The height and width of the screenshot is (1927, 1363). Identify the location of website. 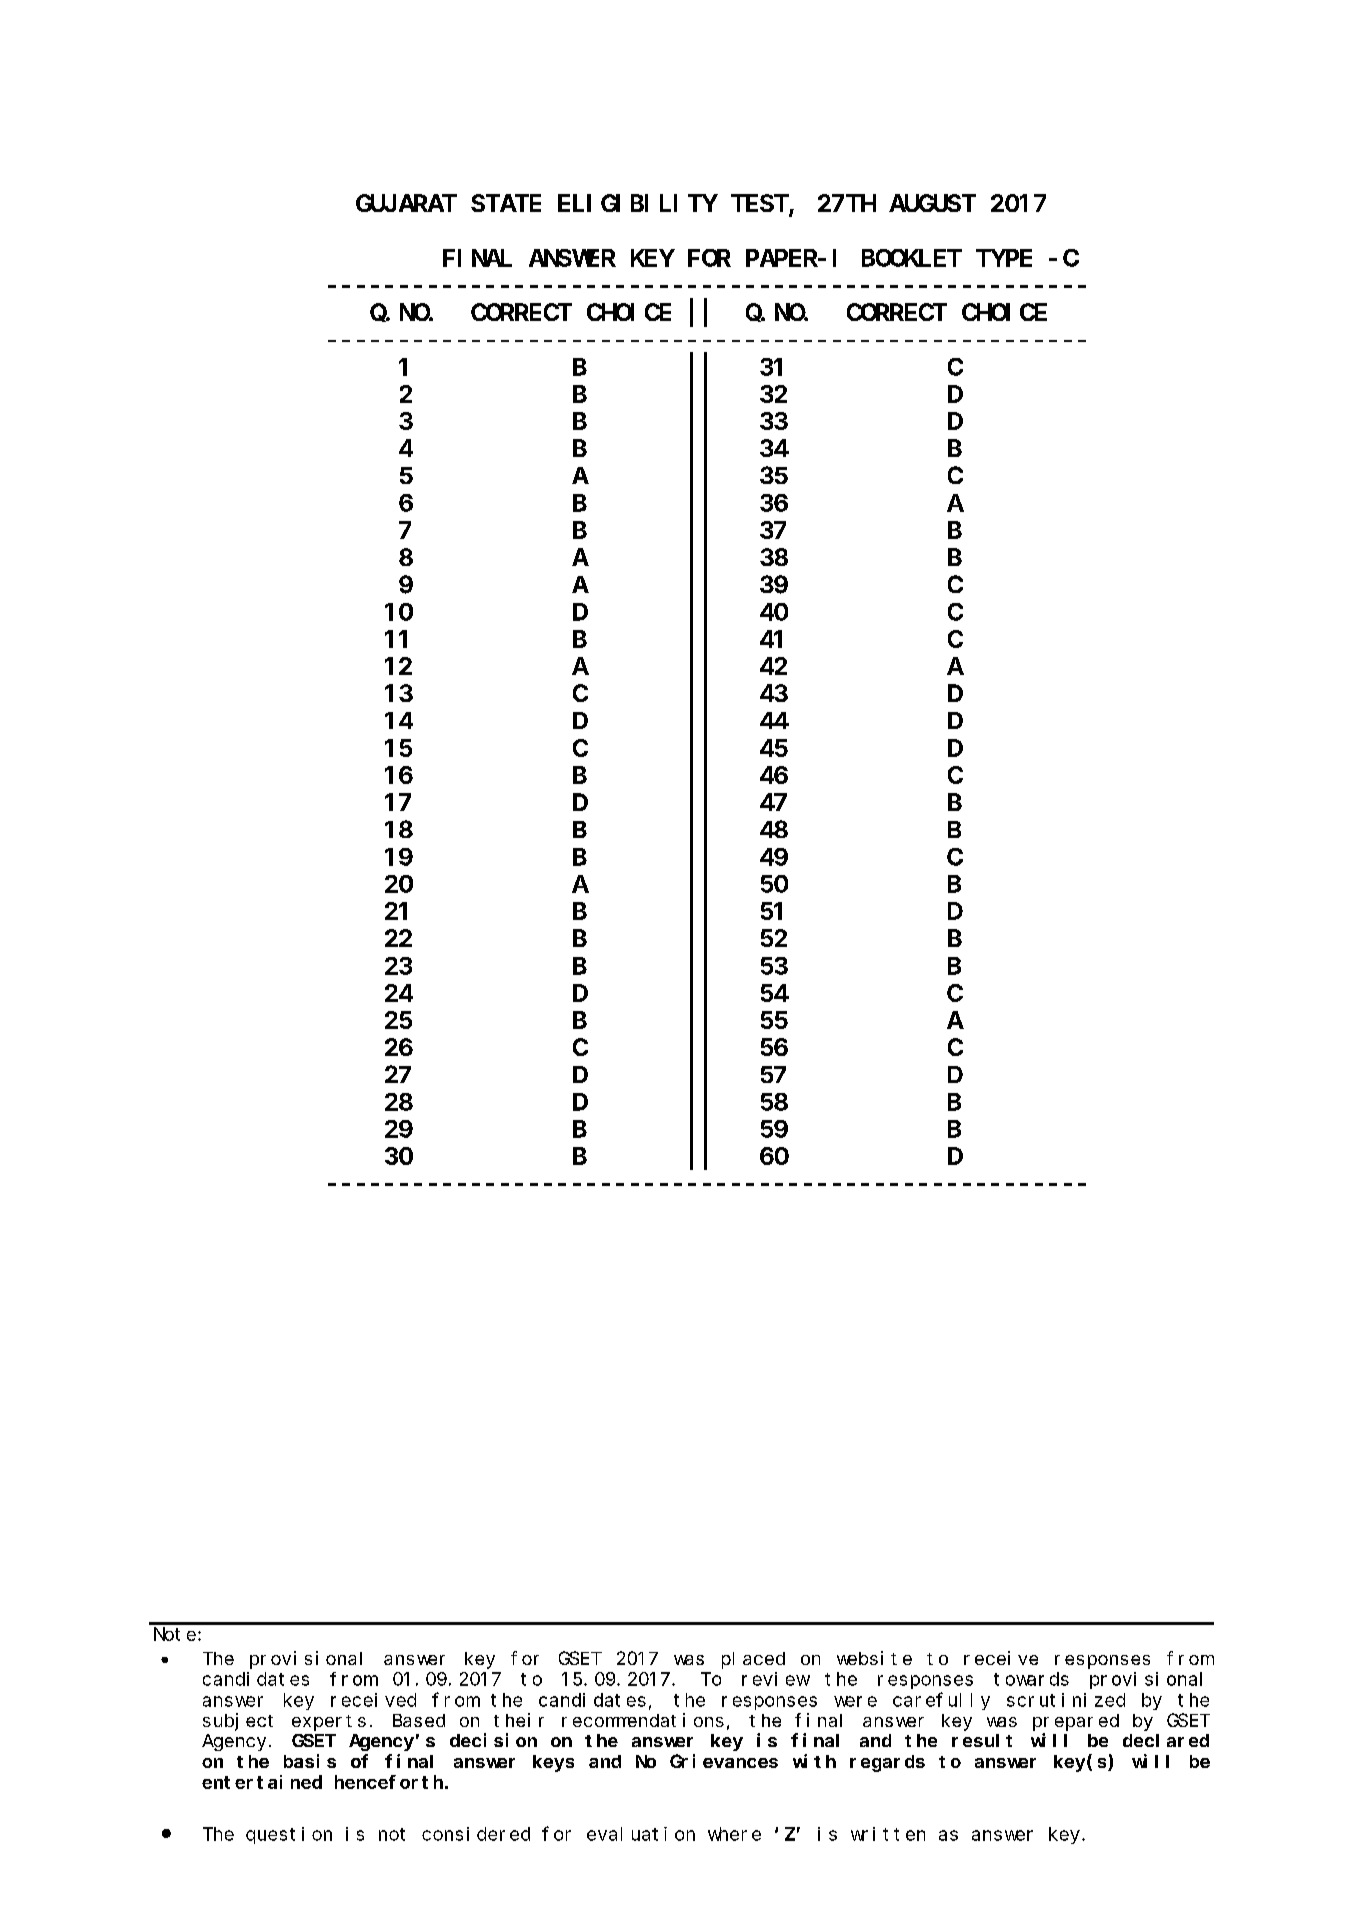
(874, 1658).
